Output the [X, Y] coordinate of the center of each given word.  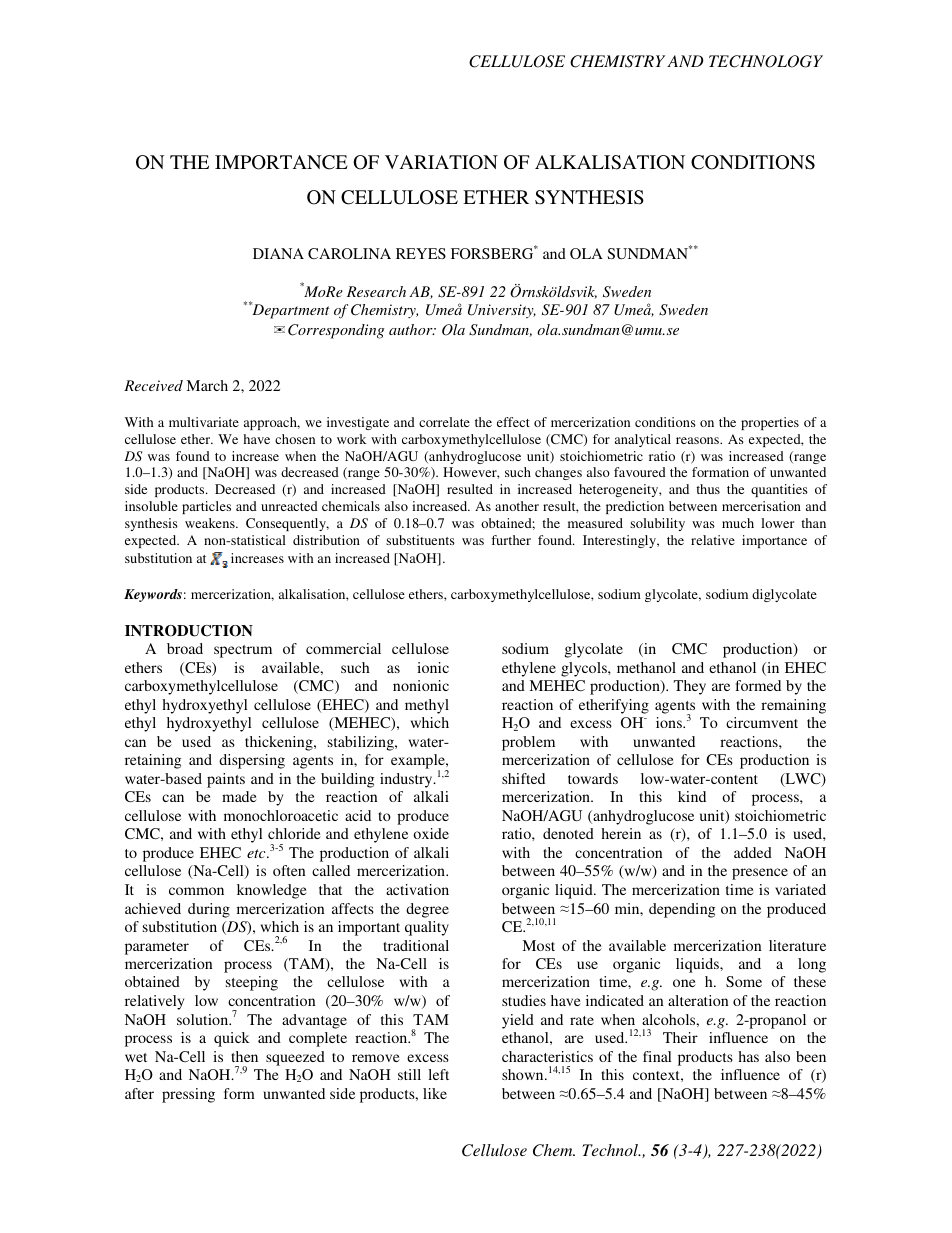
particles [206, 507]
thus [708, 489]
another [517, 506]
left [438, 1074]
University [502, 311]
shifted [523, 778]
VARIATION [441, 162]
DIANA [278, 253]
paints [226, 780]
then [244, 1056]
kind [692, 796]
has [748, 1056]
